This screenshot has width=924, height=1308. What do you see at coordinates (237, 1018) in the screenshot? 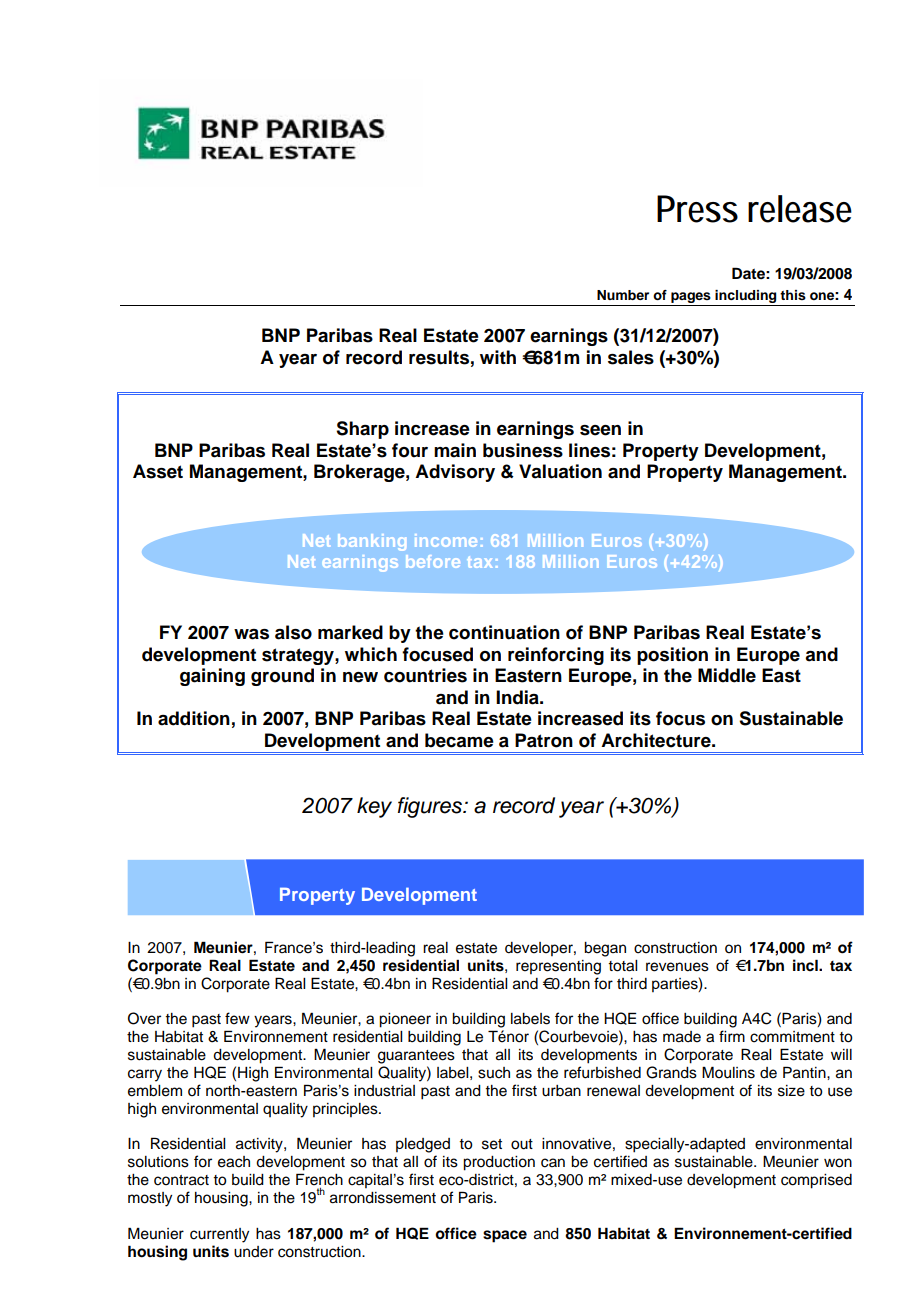
I see `few` at bounding box center [237, 1018].
